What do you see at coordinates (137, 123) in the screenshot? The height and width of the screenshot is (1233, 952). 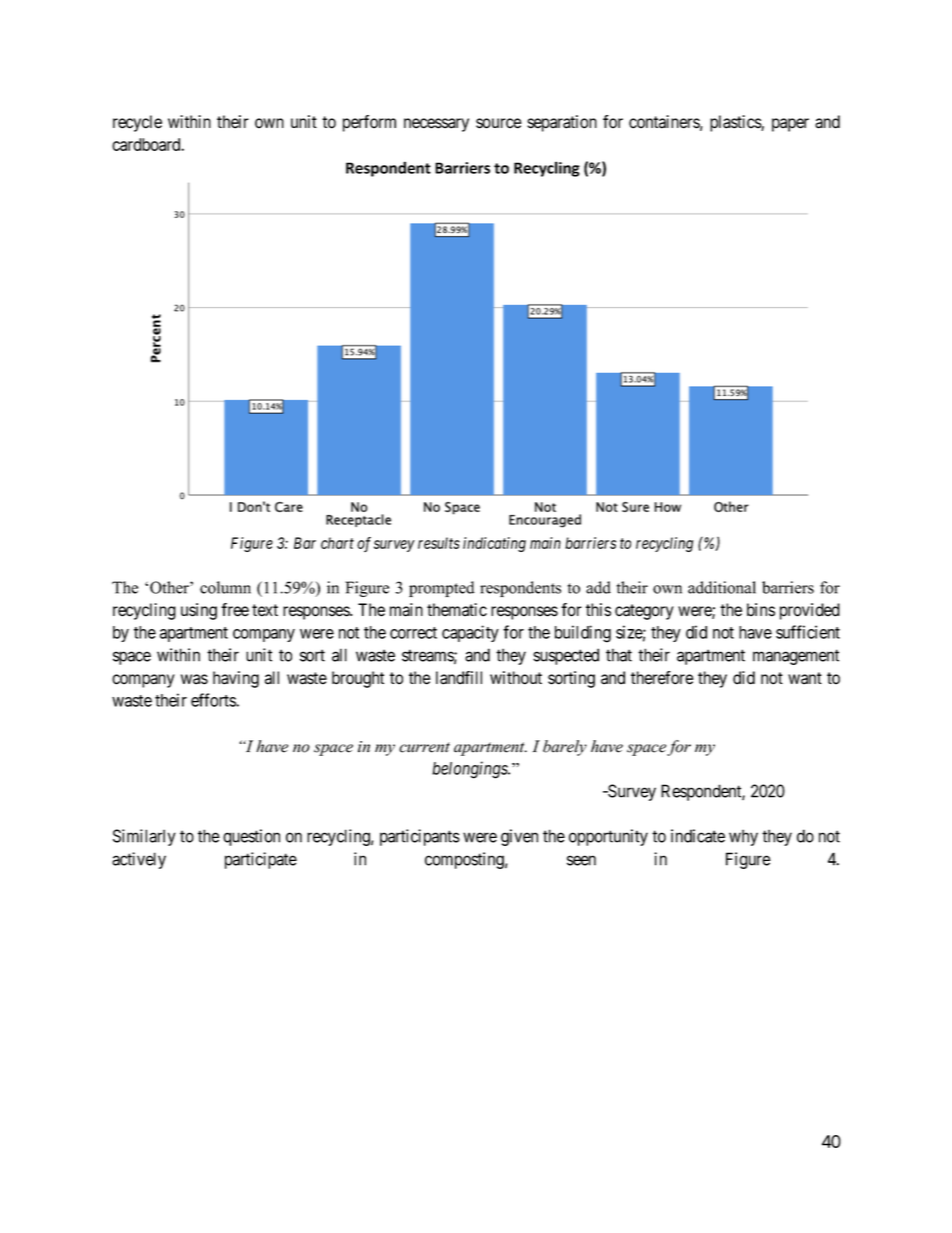 I see `recycle` at bounding box center [137, 123].
